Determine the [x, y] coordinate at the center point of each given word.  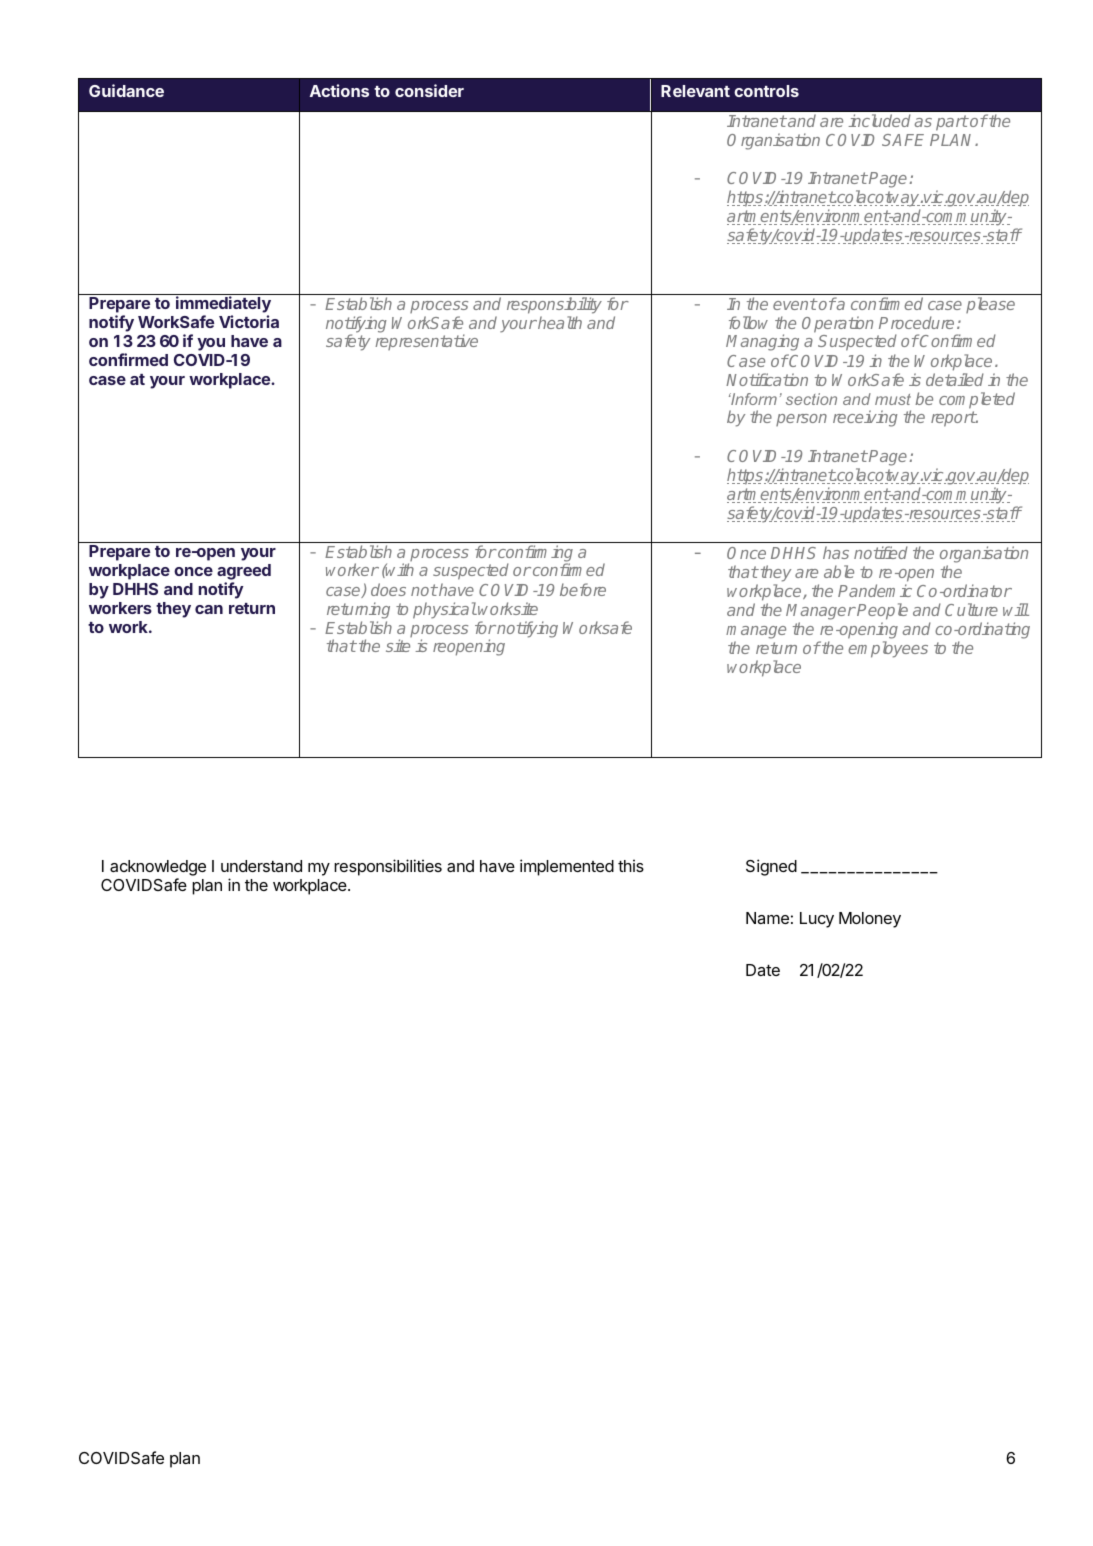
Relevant [695, 91]
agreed [244, 573]
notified [881, 552]
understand [261, 866]
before [583, 589]
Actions [339, 90]
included [879, 120]
